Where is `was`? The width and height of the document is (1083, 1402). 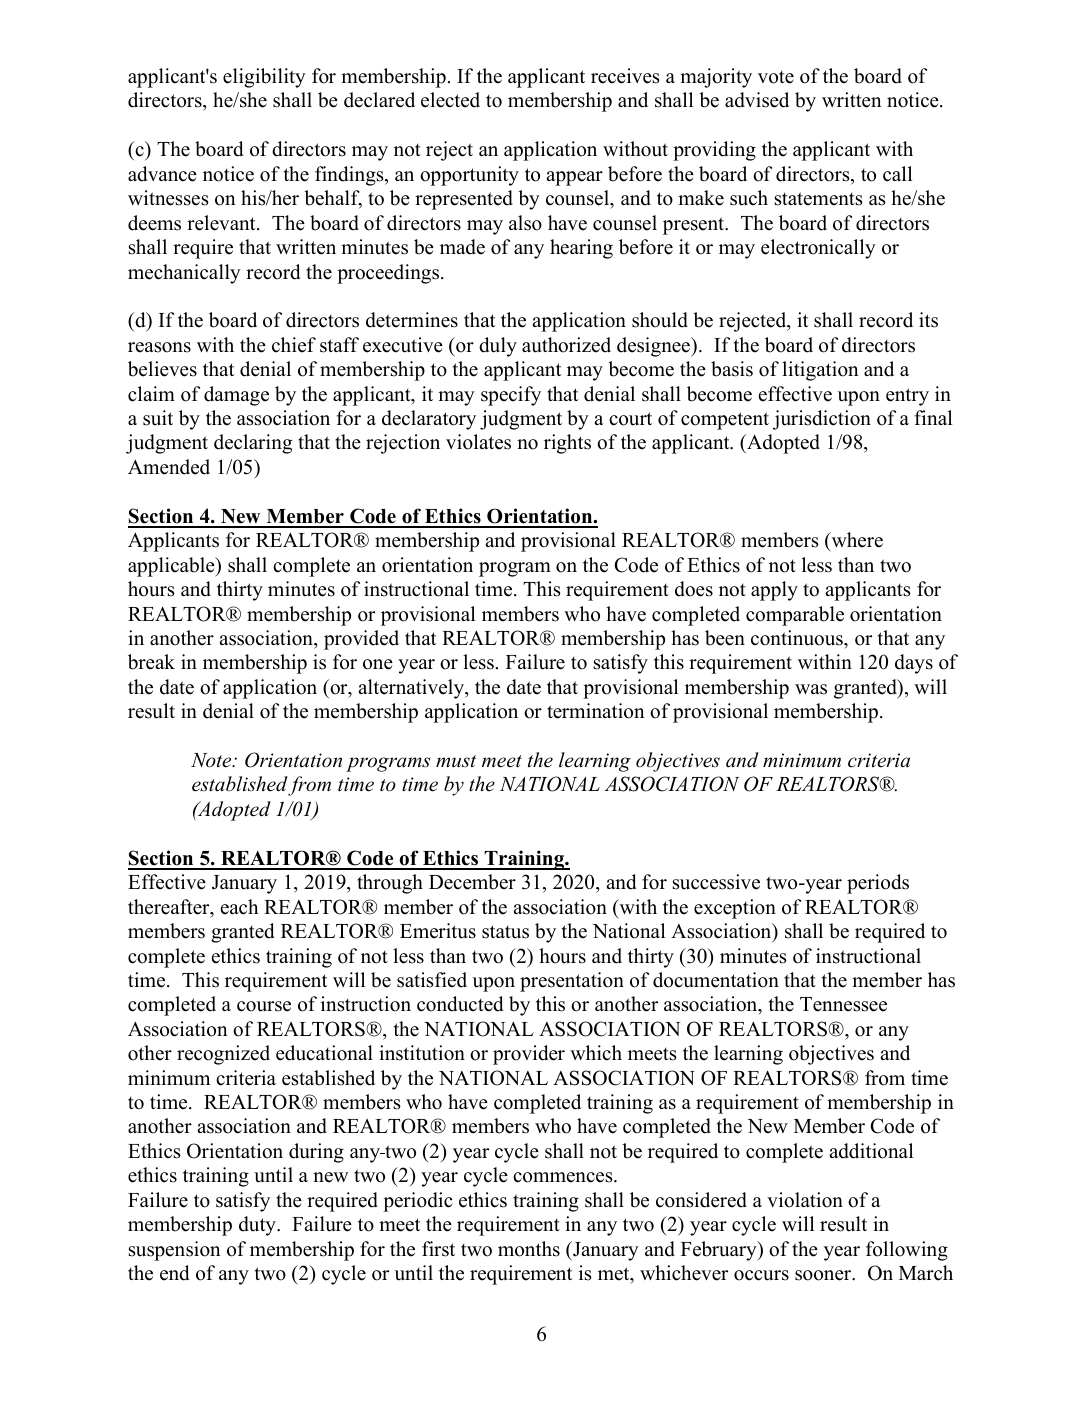
was is located at coordinates (811, 689).
